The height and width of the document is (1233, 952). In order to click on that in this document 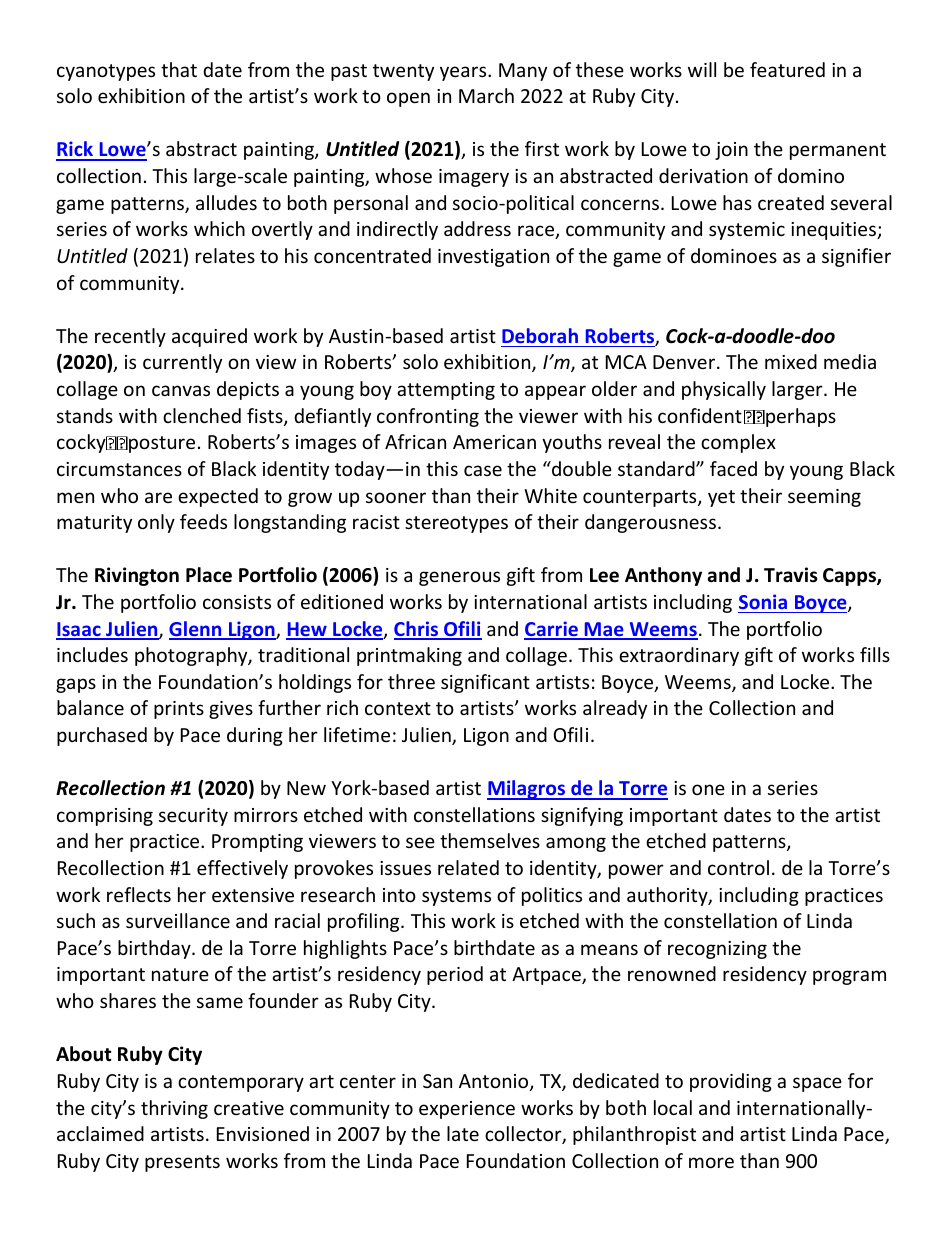, I will do `click(179, 69)`.
